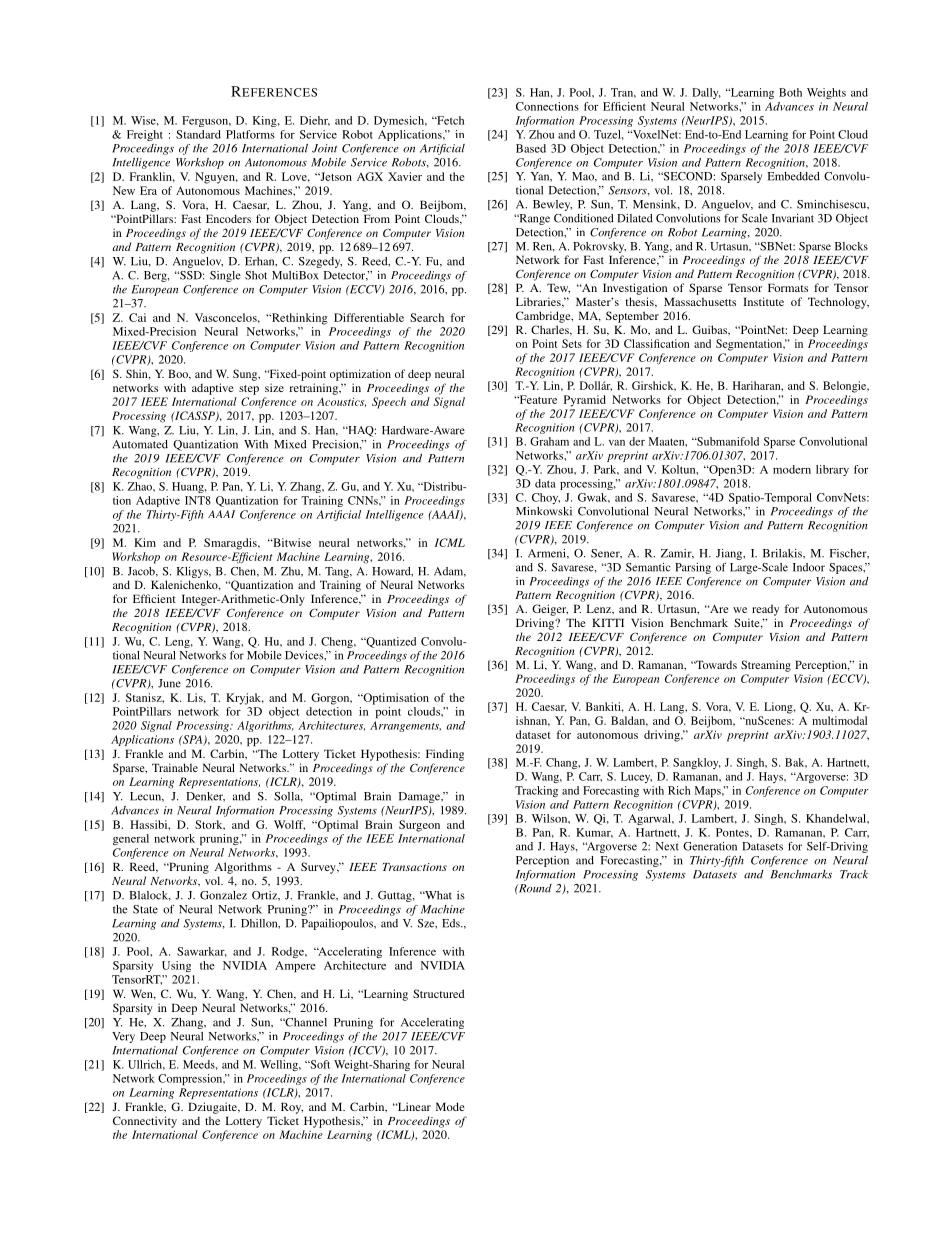  What do you see at coordinates (765, 610) in the screenshot?
I see `ready` at bounding box center [765, 610].
